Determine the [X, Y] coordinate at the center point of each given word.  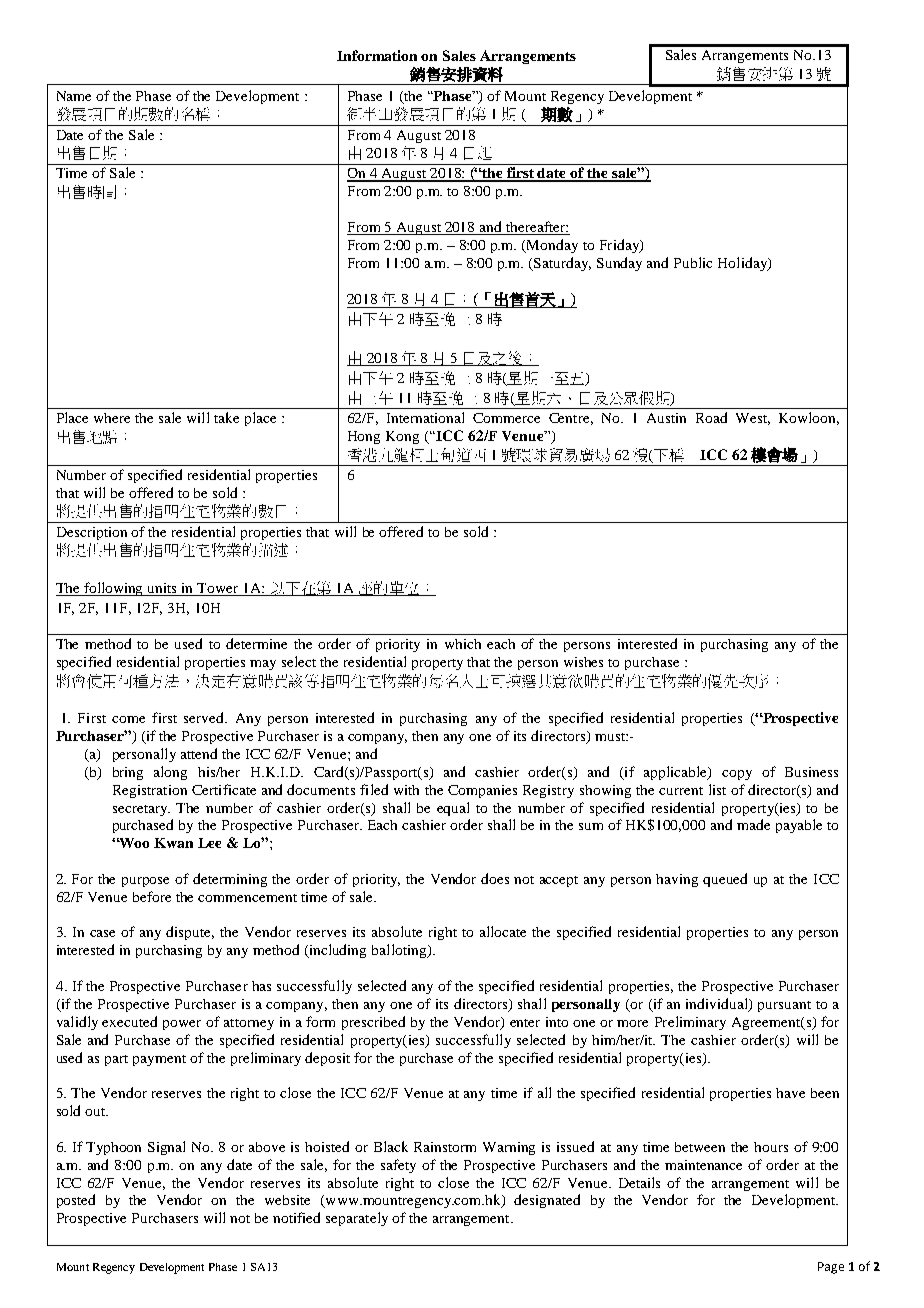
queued [725, 880]
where [112, 418]
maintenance [703, 1165]
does [495, 878]
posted [76, 1201]
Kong [402, 437]
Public [693, 262]
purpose [145, 882]
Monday [551, 246]
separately [357, 1219]
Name [74, 96]
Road [711, 417]
